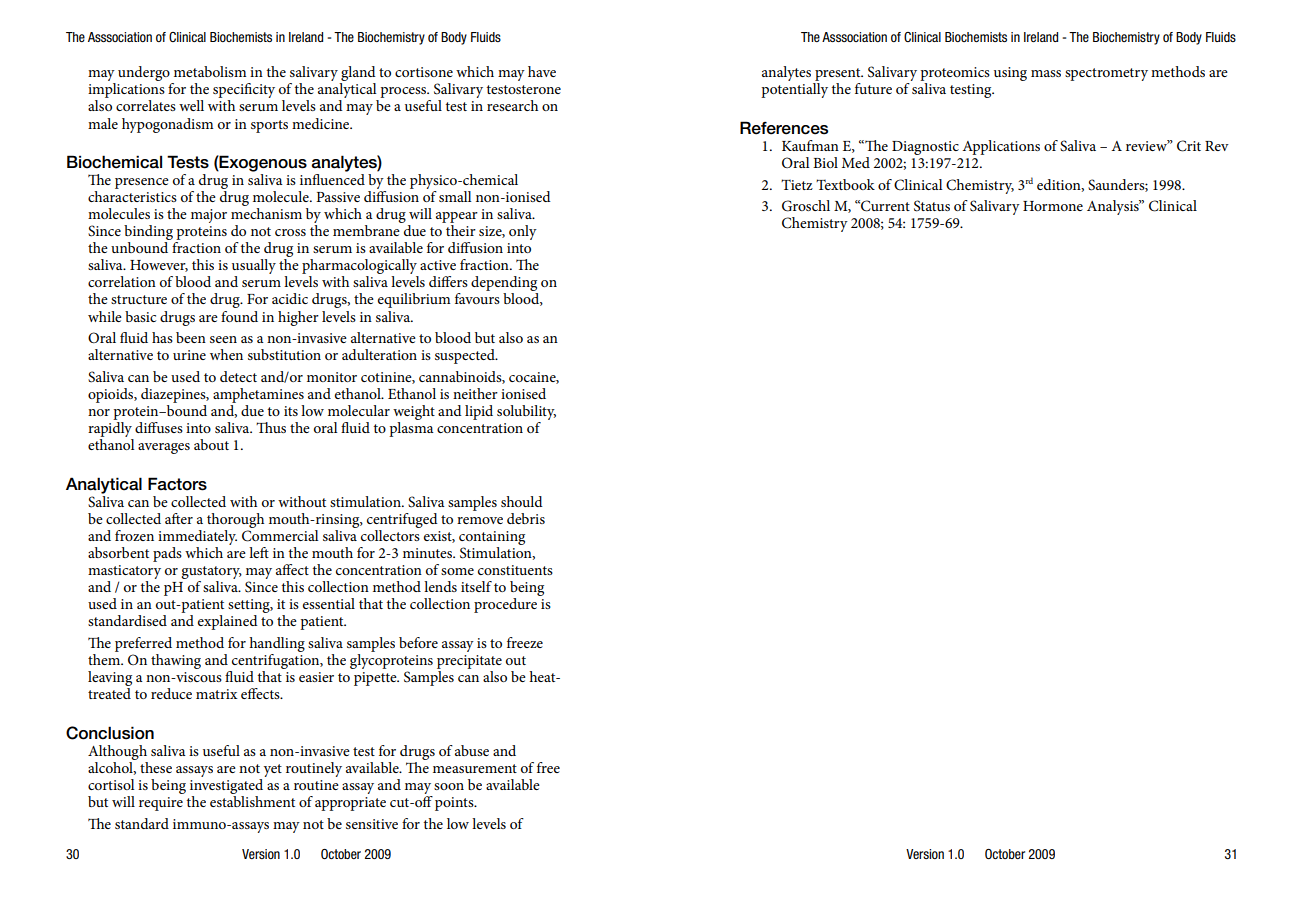 The height and width of the image is (924, 1303). I want to click on should, so click(522, 501).
